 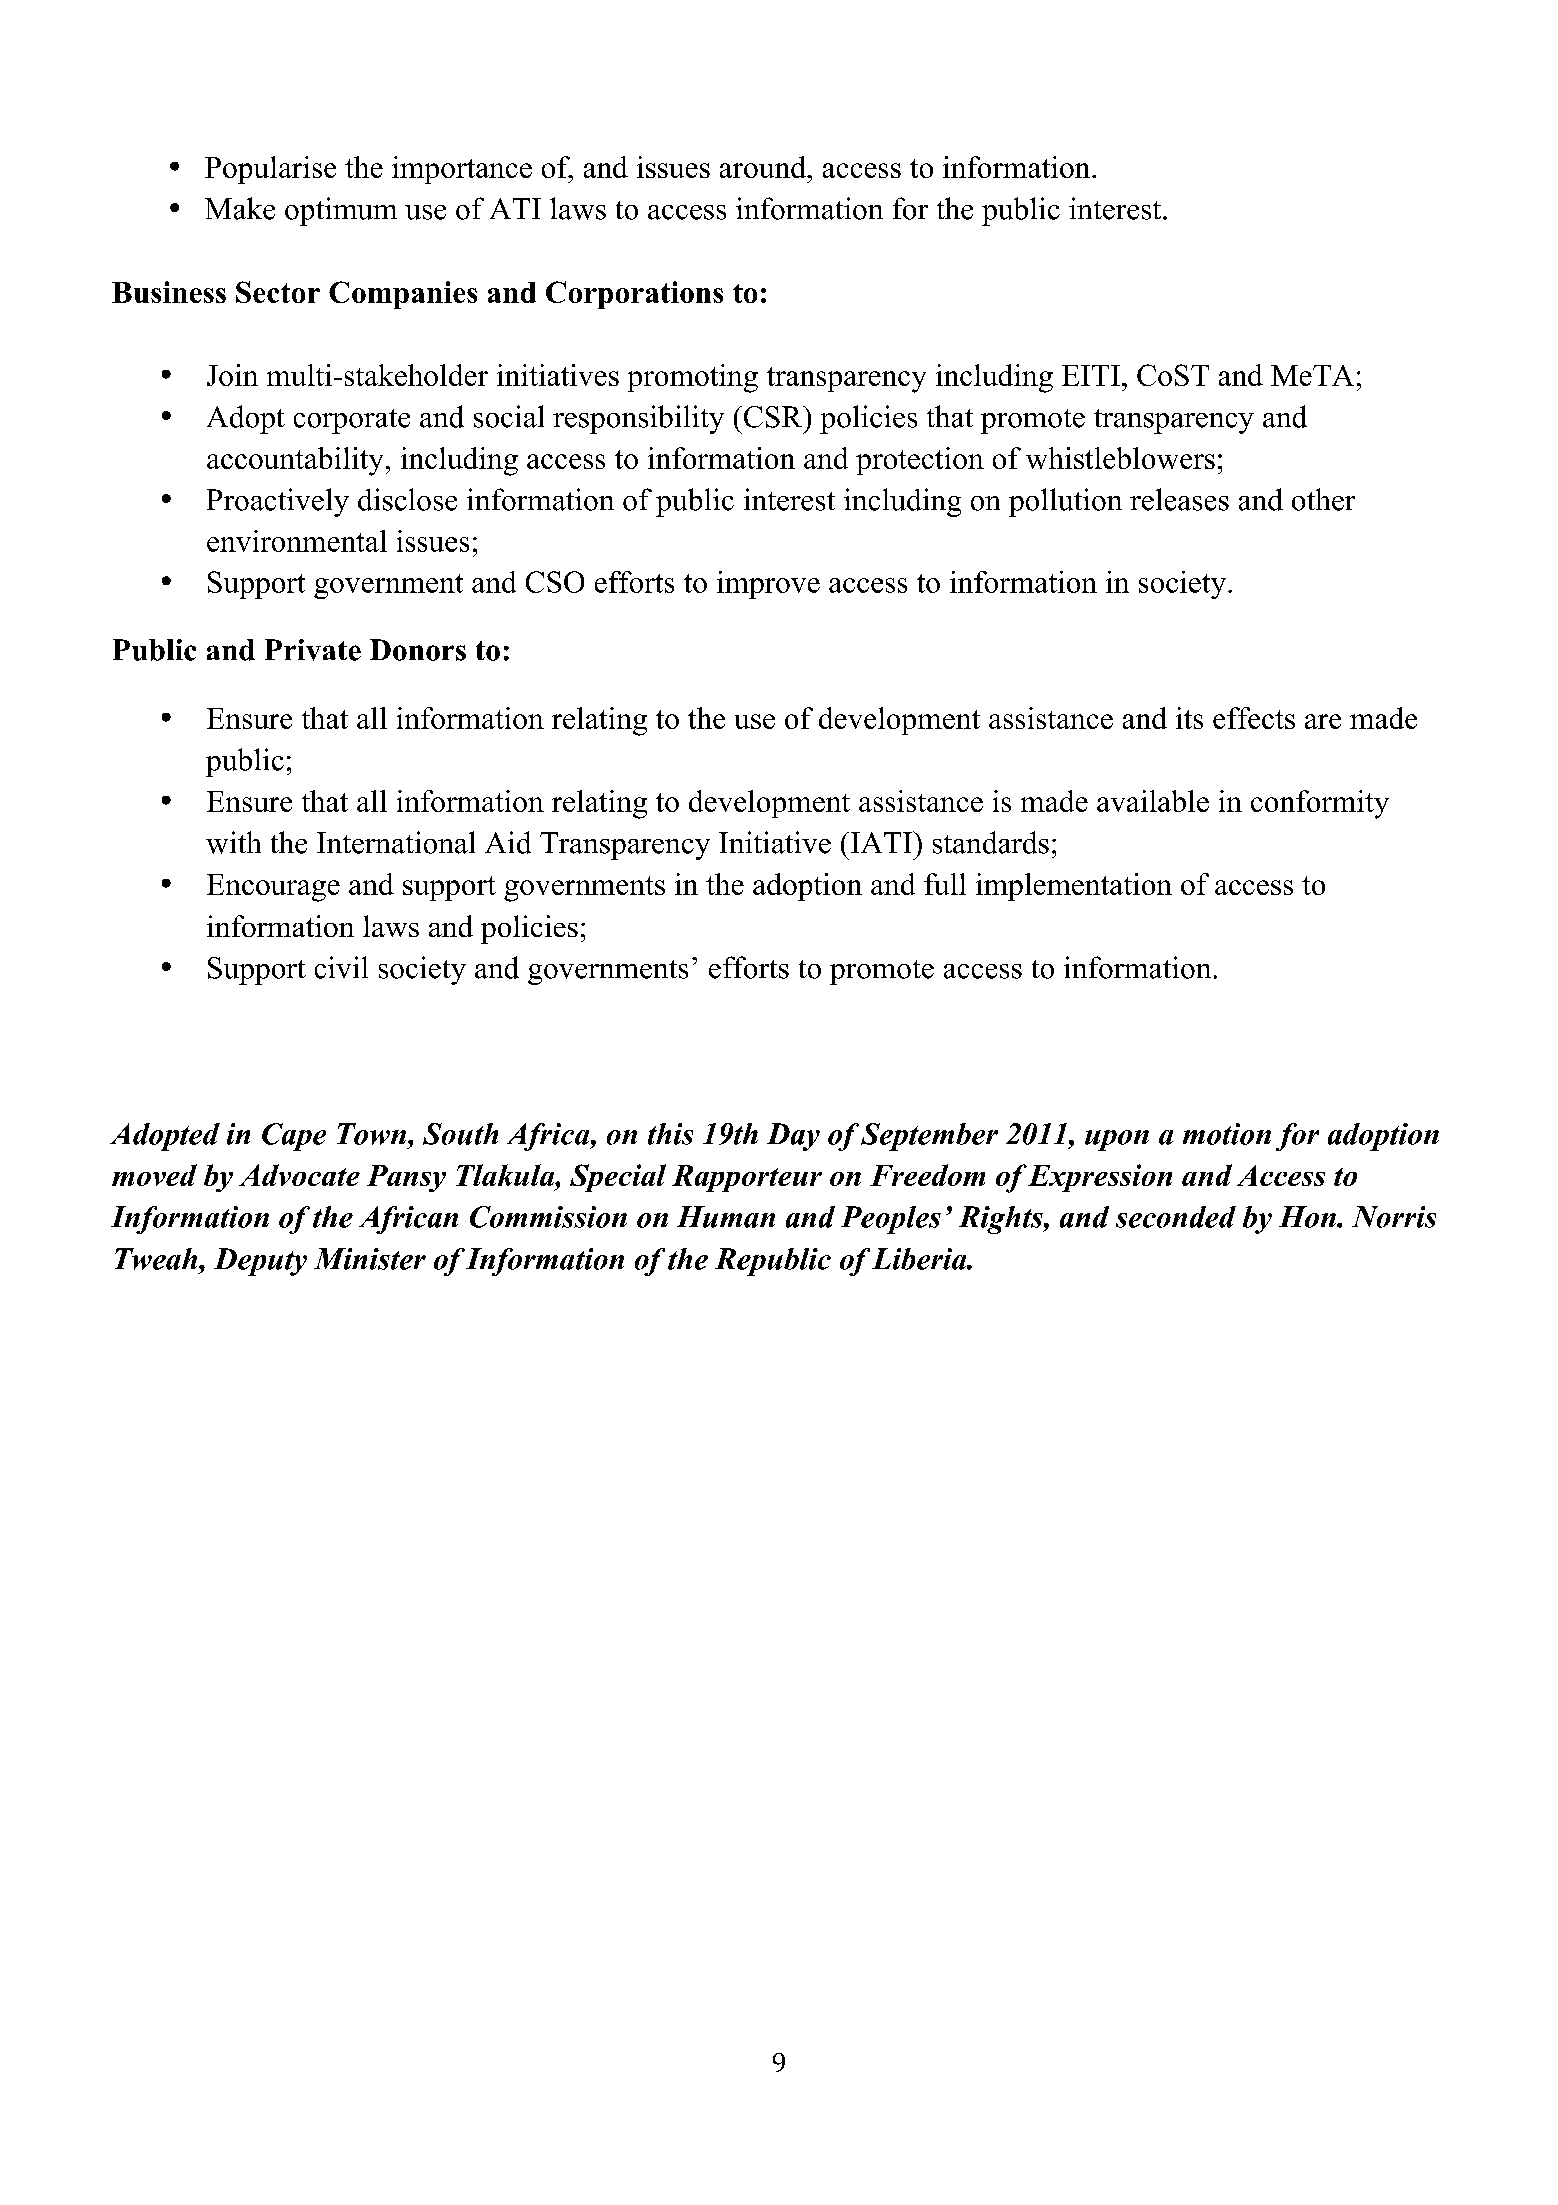 I want to click on releases, so click(x=1179, y=499).
